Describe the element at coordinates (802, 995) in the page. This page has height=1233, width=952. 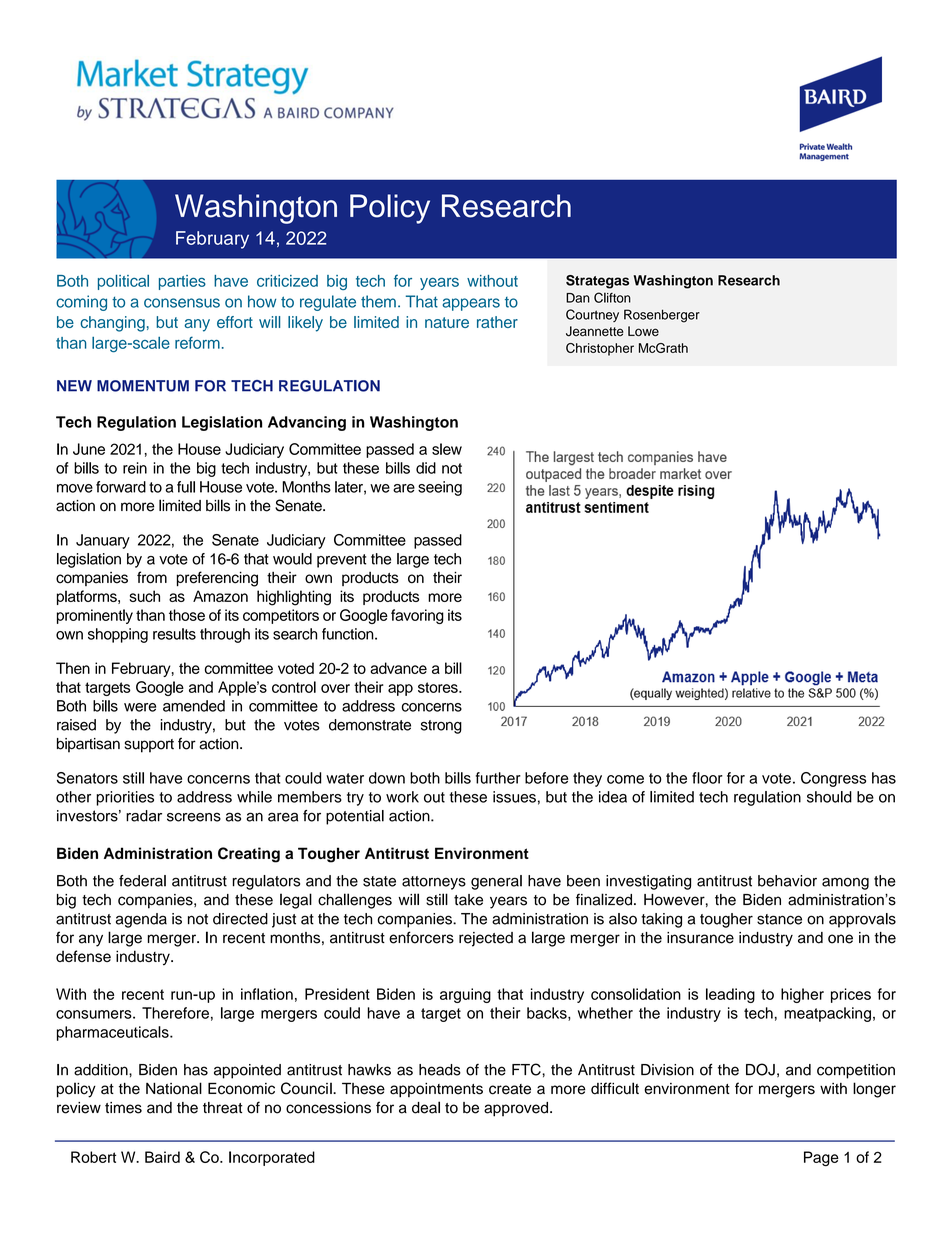
I see `higher` at that location.
